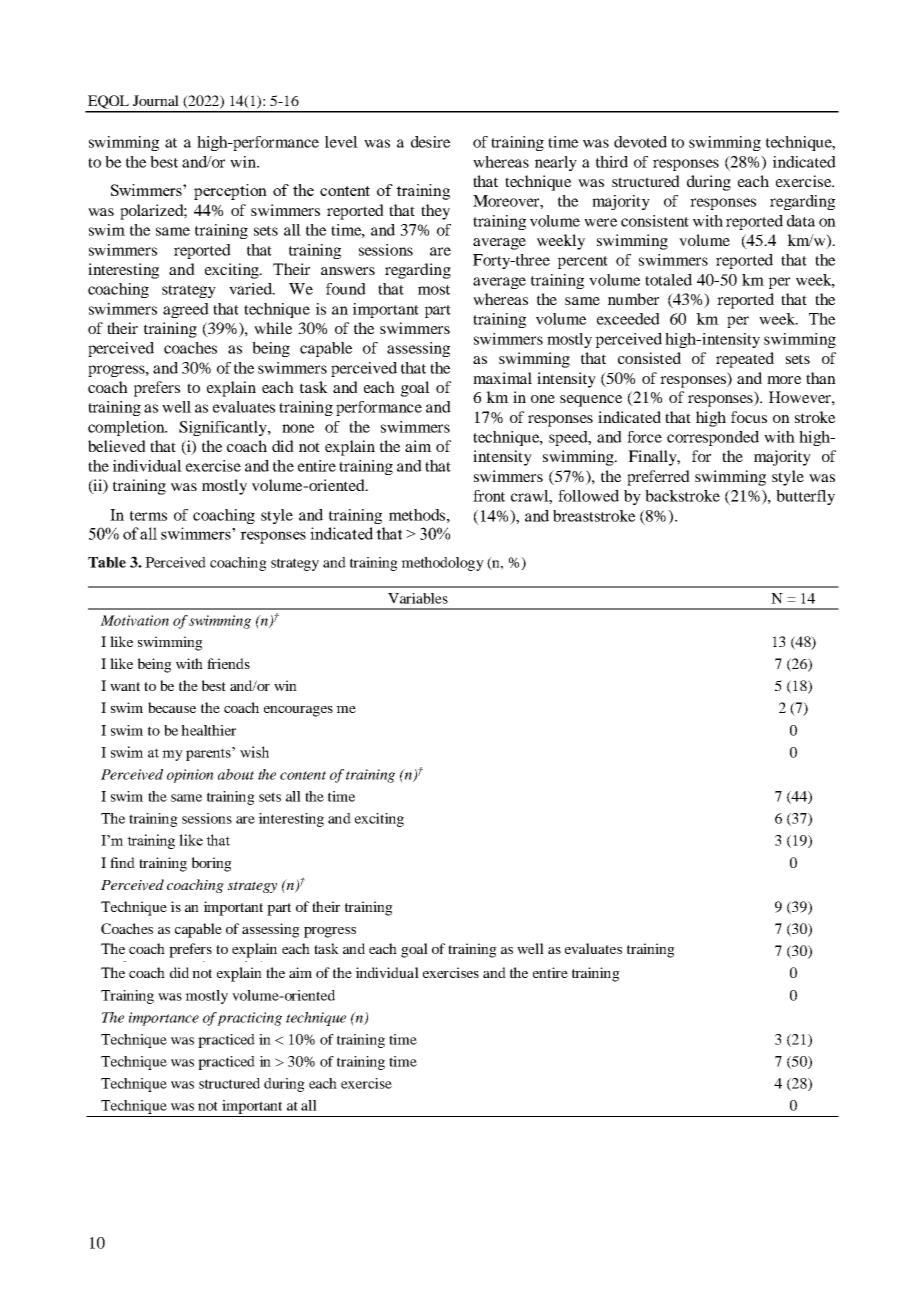 The height and width of the document is (1308, 924). What do you see at coordinates (502, 378) in the document?
I see `maximal` at bounding box center [502, 378].
